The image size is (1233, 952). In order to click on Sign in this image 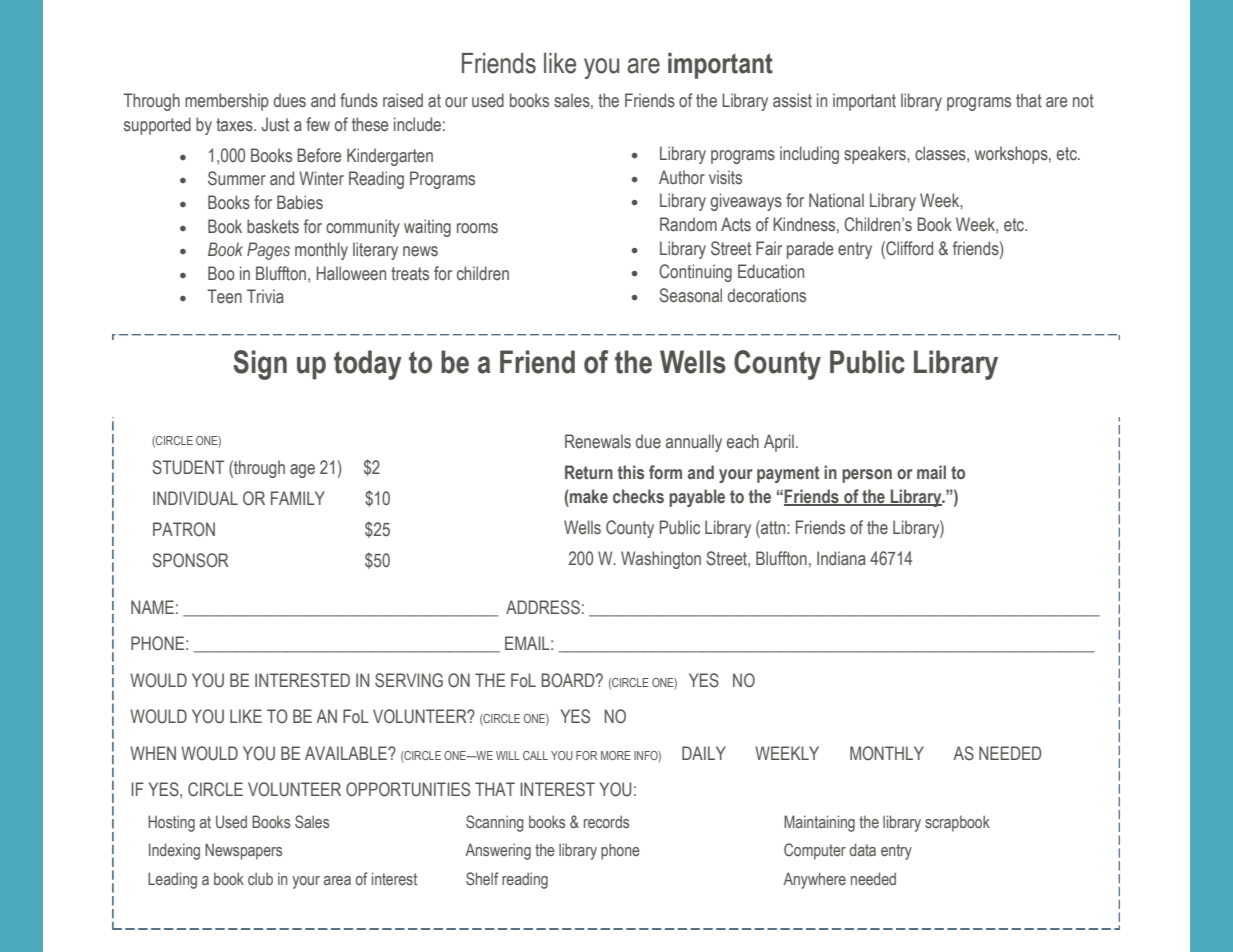, I will do `click(260, 365)`.
